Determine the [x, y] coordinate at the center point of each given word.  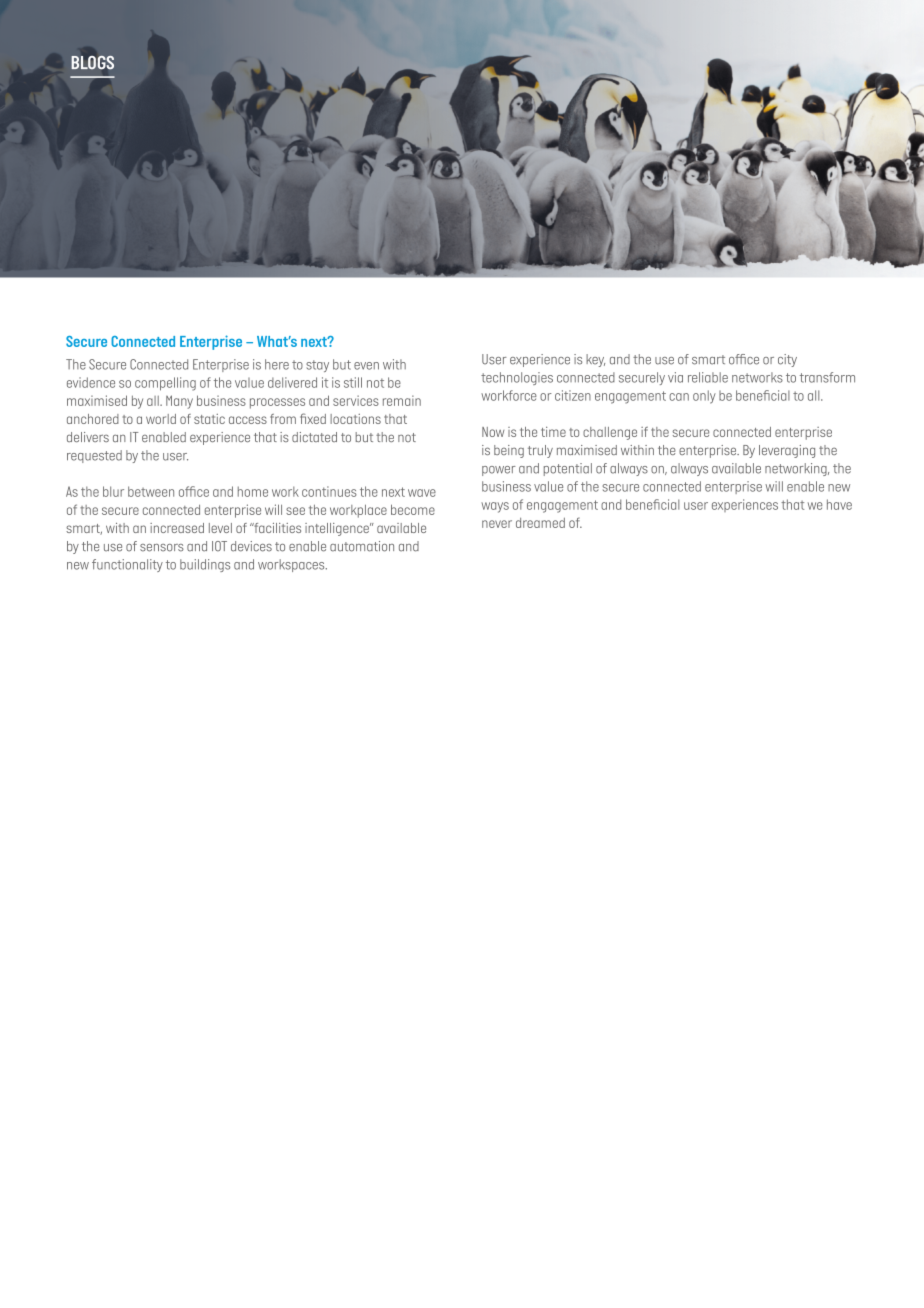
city [787, 360]
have [839, 504]
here [277, 364]
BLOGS [92, 62]
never [497, 524]
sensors [162, 548]
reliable [708, 377]
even [366, 366]
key [595, 360]
